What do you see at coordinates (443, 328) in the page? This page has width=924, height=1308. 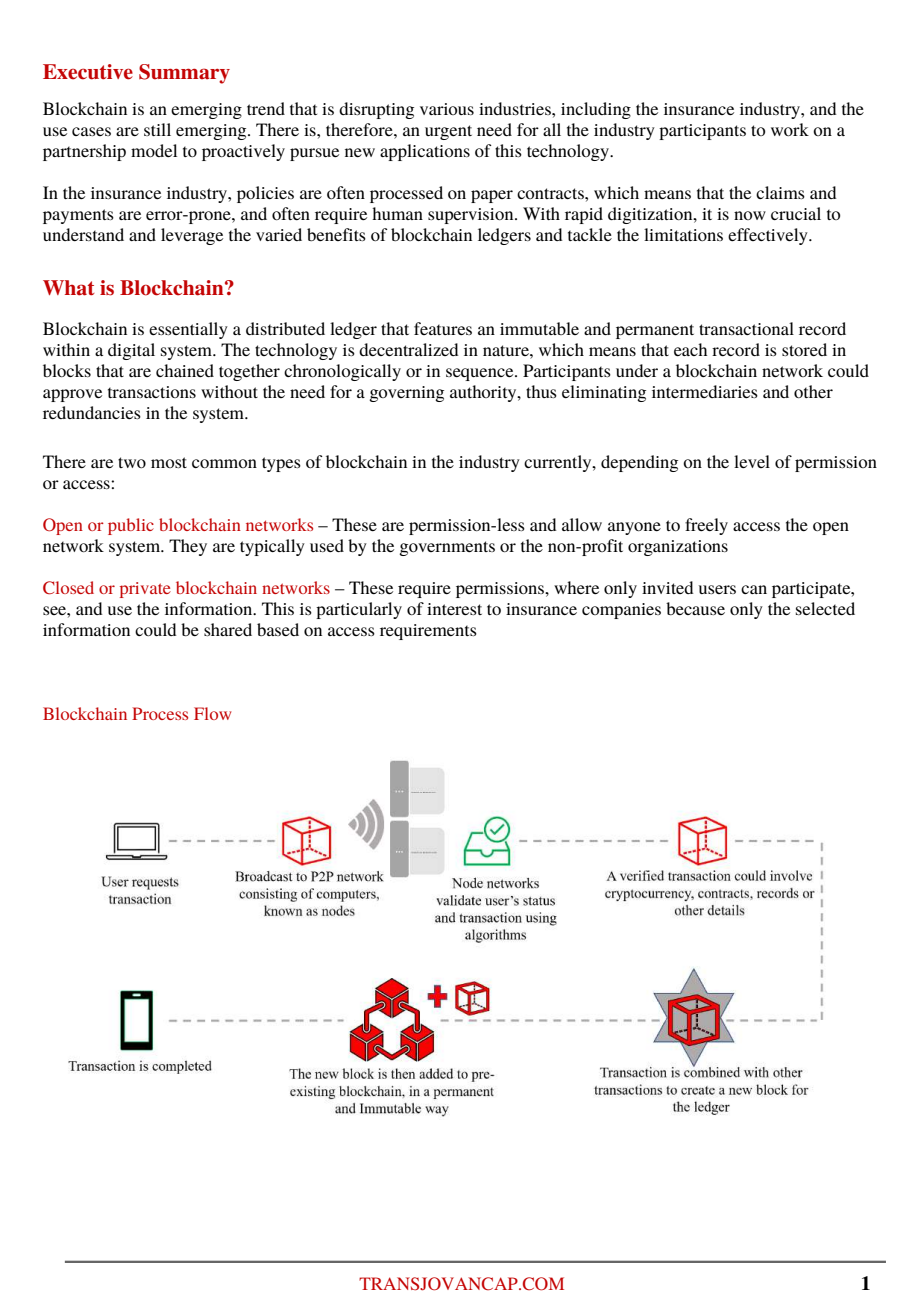 I see `features` at bounding box center [443, 328].
